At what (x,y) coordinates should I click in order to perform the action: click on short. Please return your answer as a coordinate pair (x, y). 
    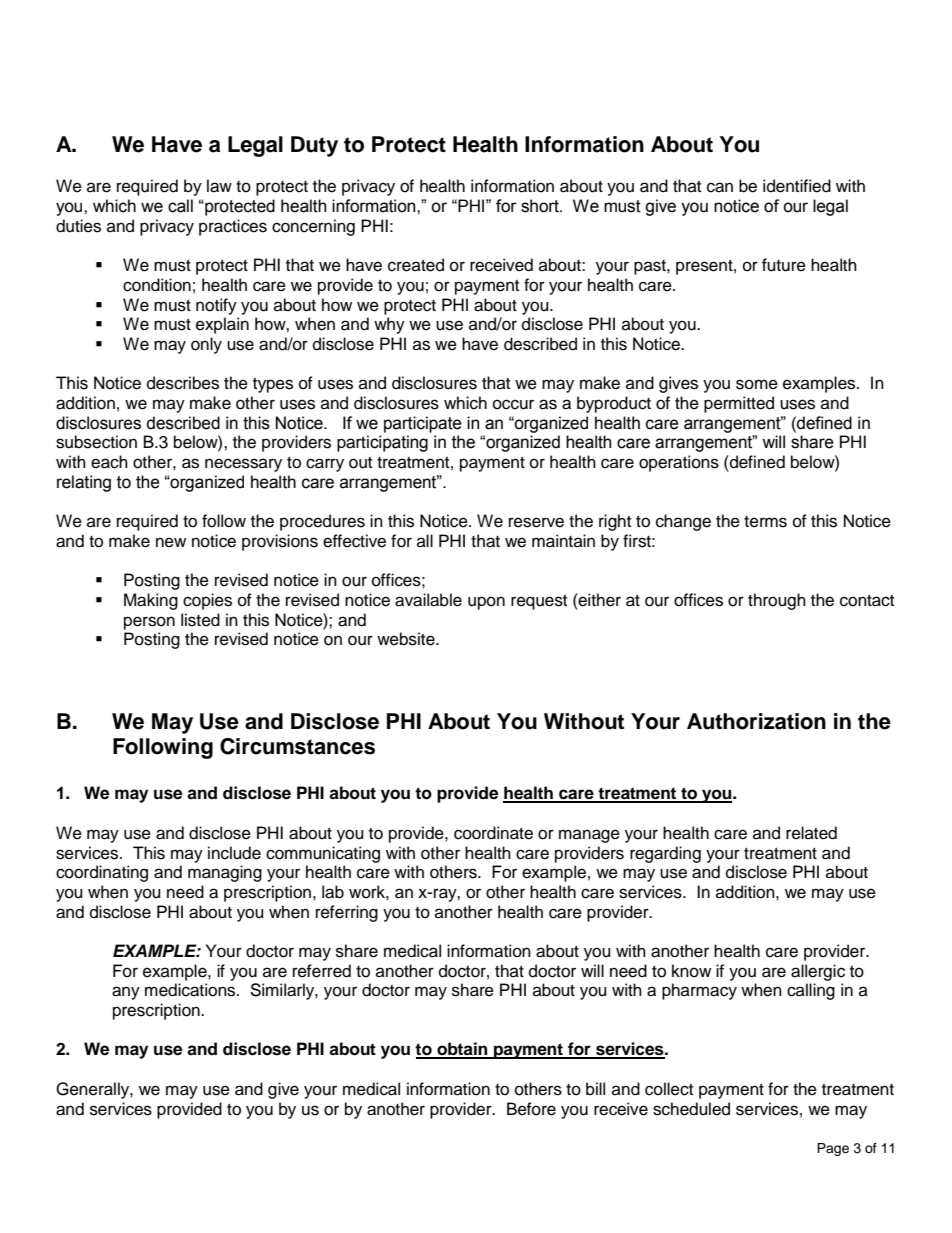
    Looking at the image, I should click on (541, 206).
